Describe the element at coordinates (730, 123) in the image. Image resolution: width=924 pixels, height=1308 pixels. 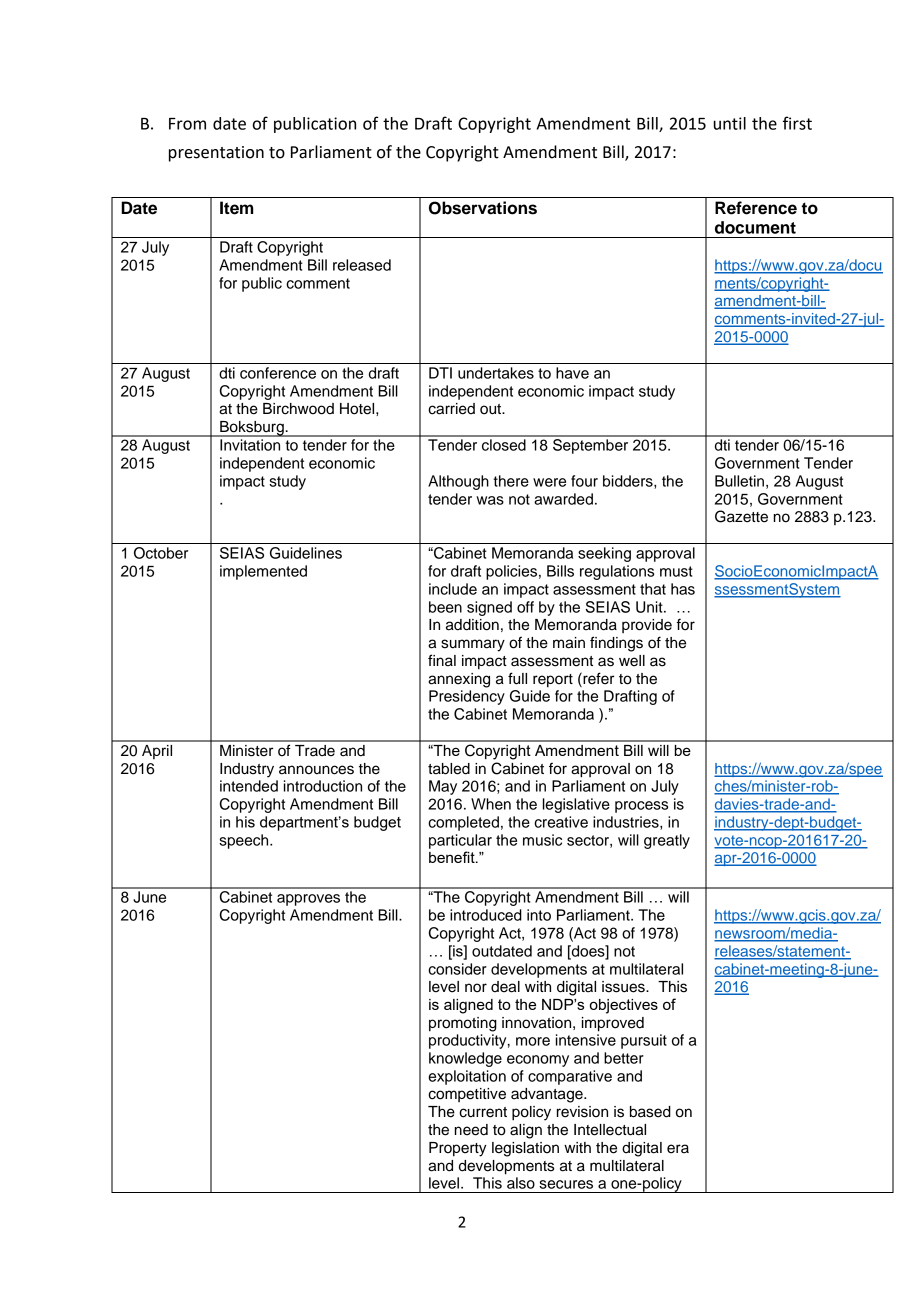
I see `until` at that location.
